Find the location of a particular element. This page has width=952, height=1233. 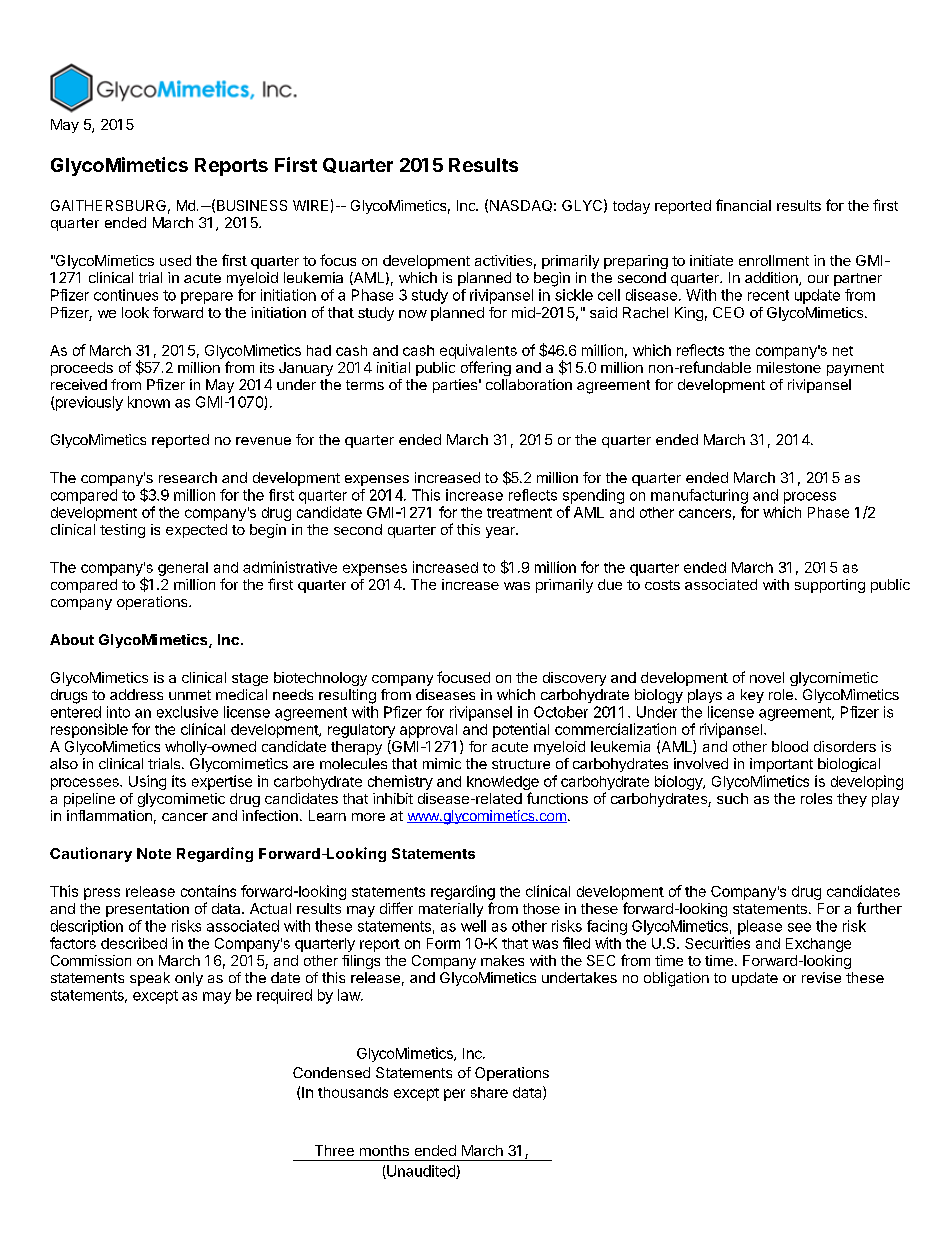

enrollment is located at coordinates (774, 260).
